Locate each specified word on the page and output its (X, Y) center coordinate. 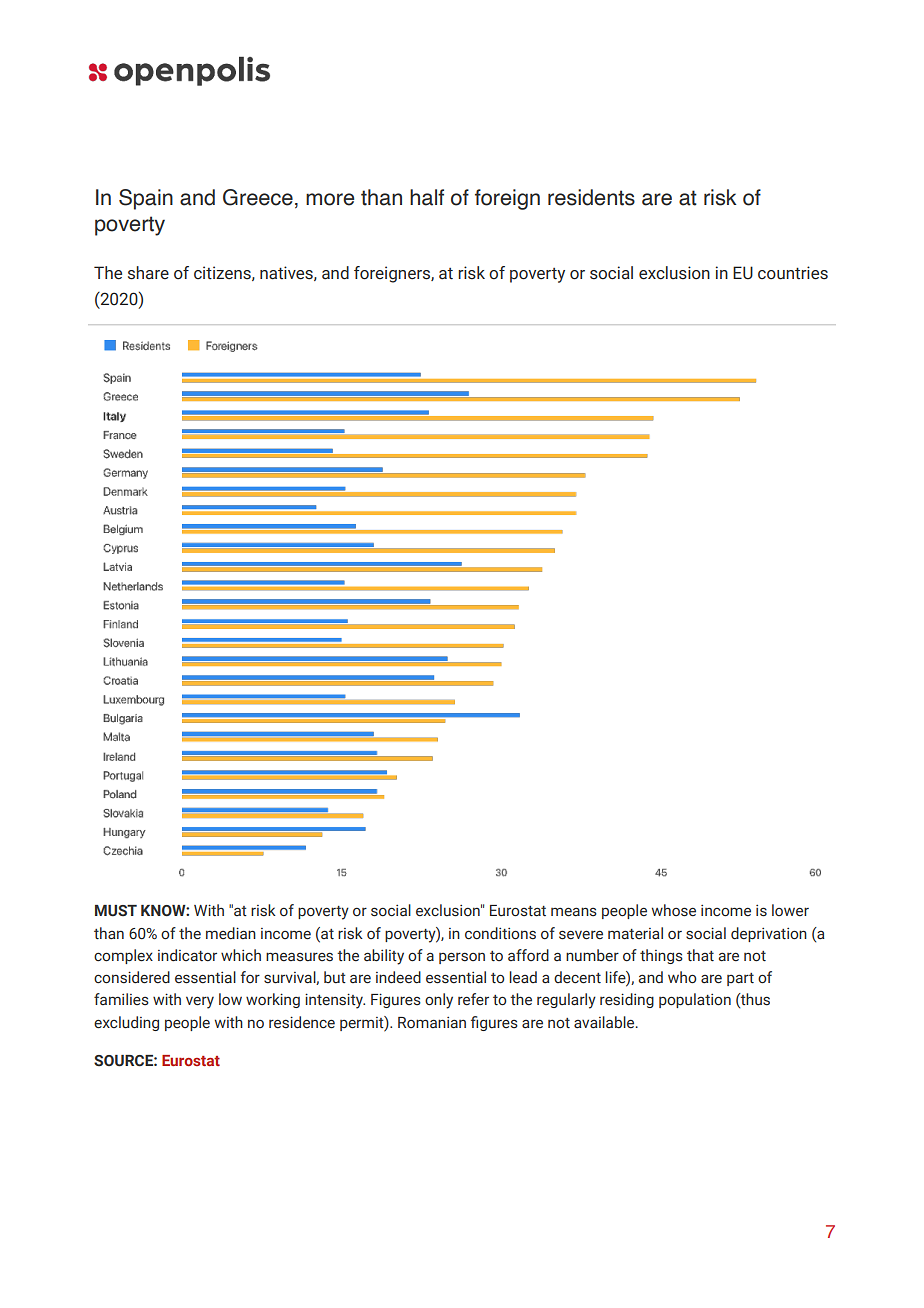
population (695, 1000)
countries (793, 273)
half (427, 197)
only (439, 1001)
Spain (146, 199)
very (200, 1002)
